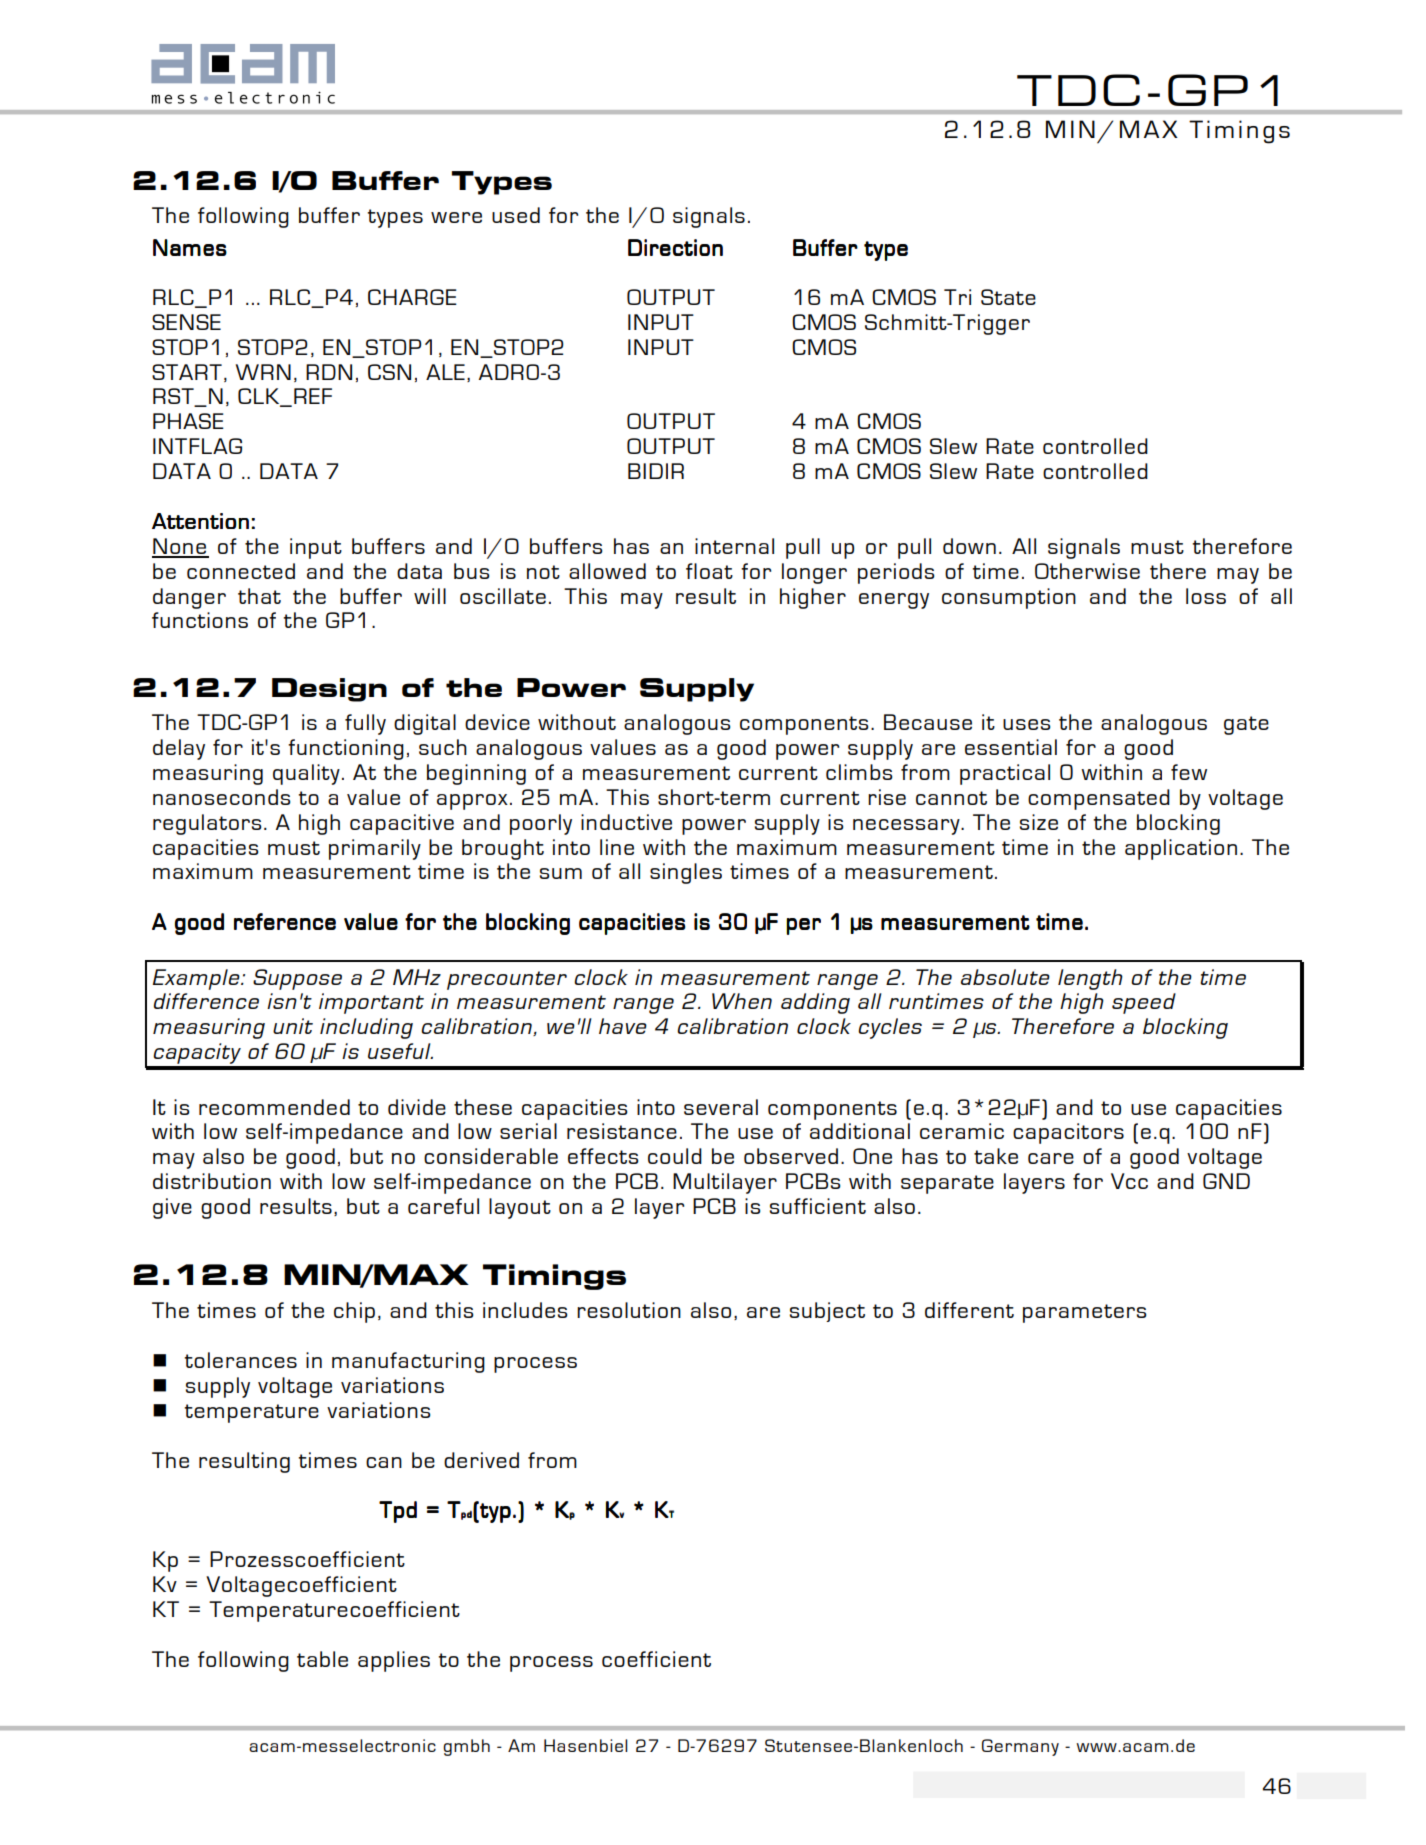 The width and height of the page is (1426, 1845). Describe the element at coordinates (190, 247) in the page. I see `Names` at that location.
